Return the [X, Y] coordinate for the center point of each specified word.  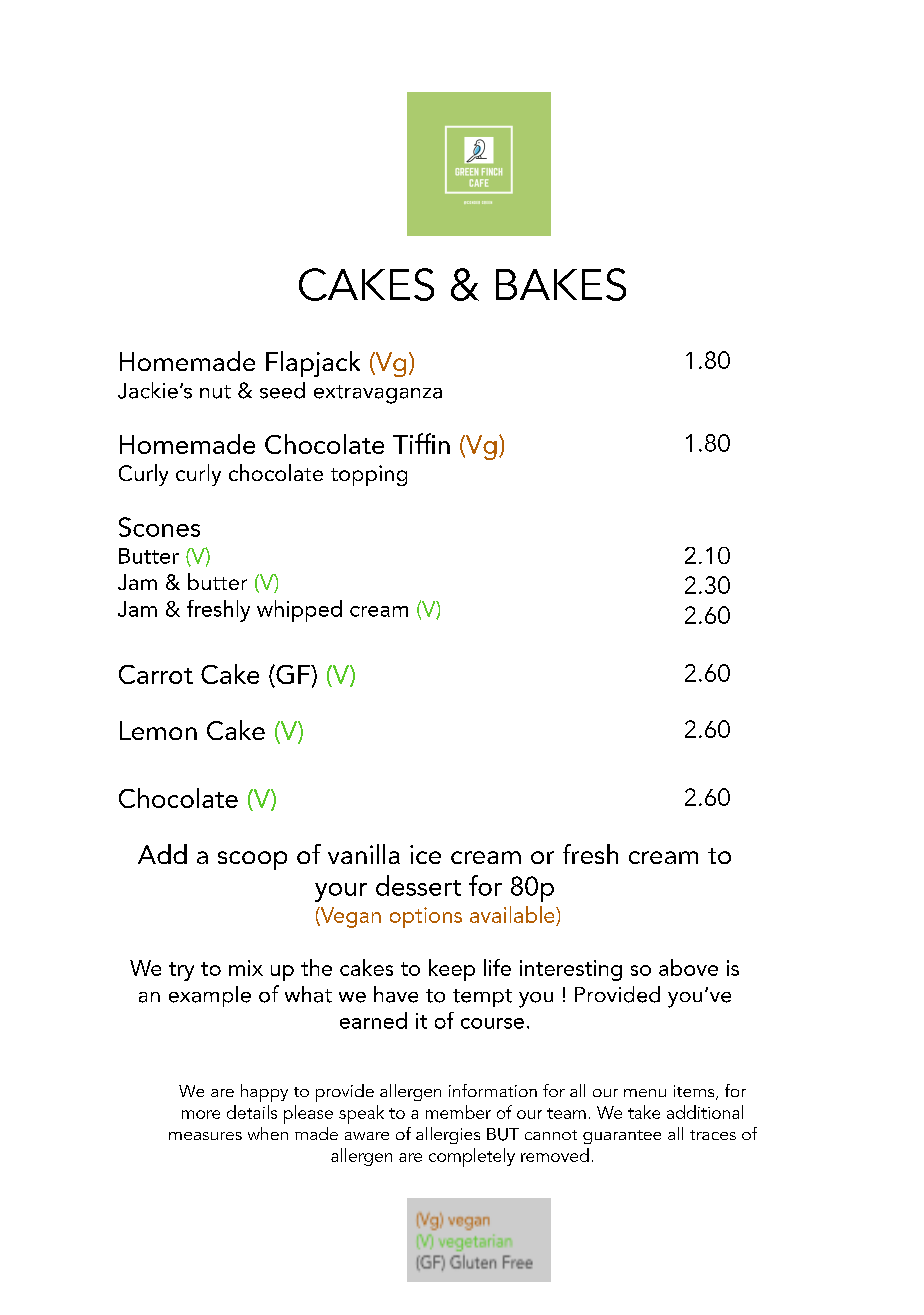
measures [205, 1136]
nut [215, 392]
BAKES [561, 284]
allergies [448, 1135]
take [644, 1112]
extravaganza [378, 394]
